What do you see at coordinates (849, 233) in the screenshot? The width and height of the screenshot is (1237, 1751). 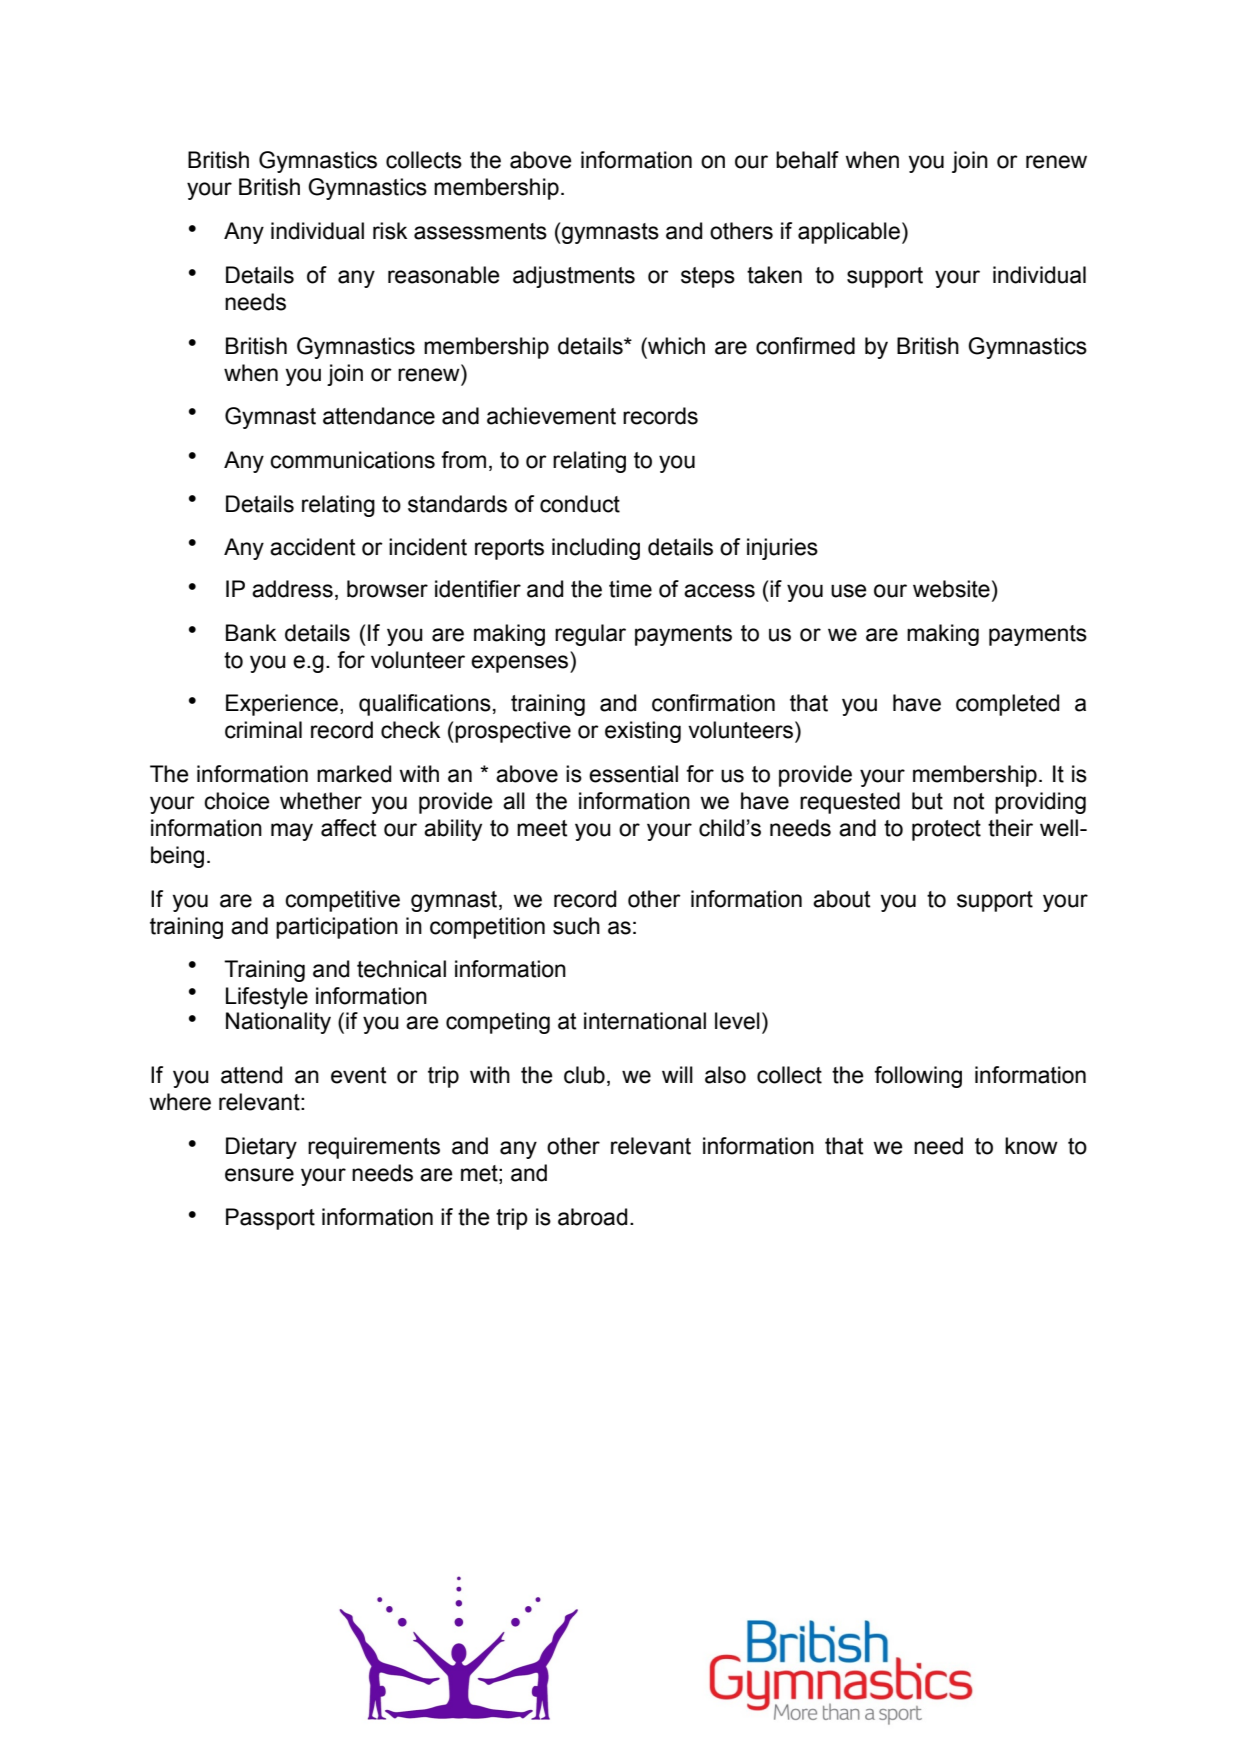 I see `applicable` at bounding box center [849, 233].
